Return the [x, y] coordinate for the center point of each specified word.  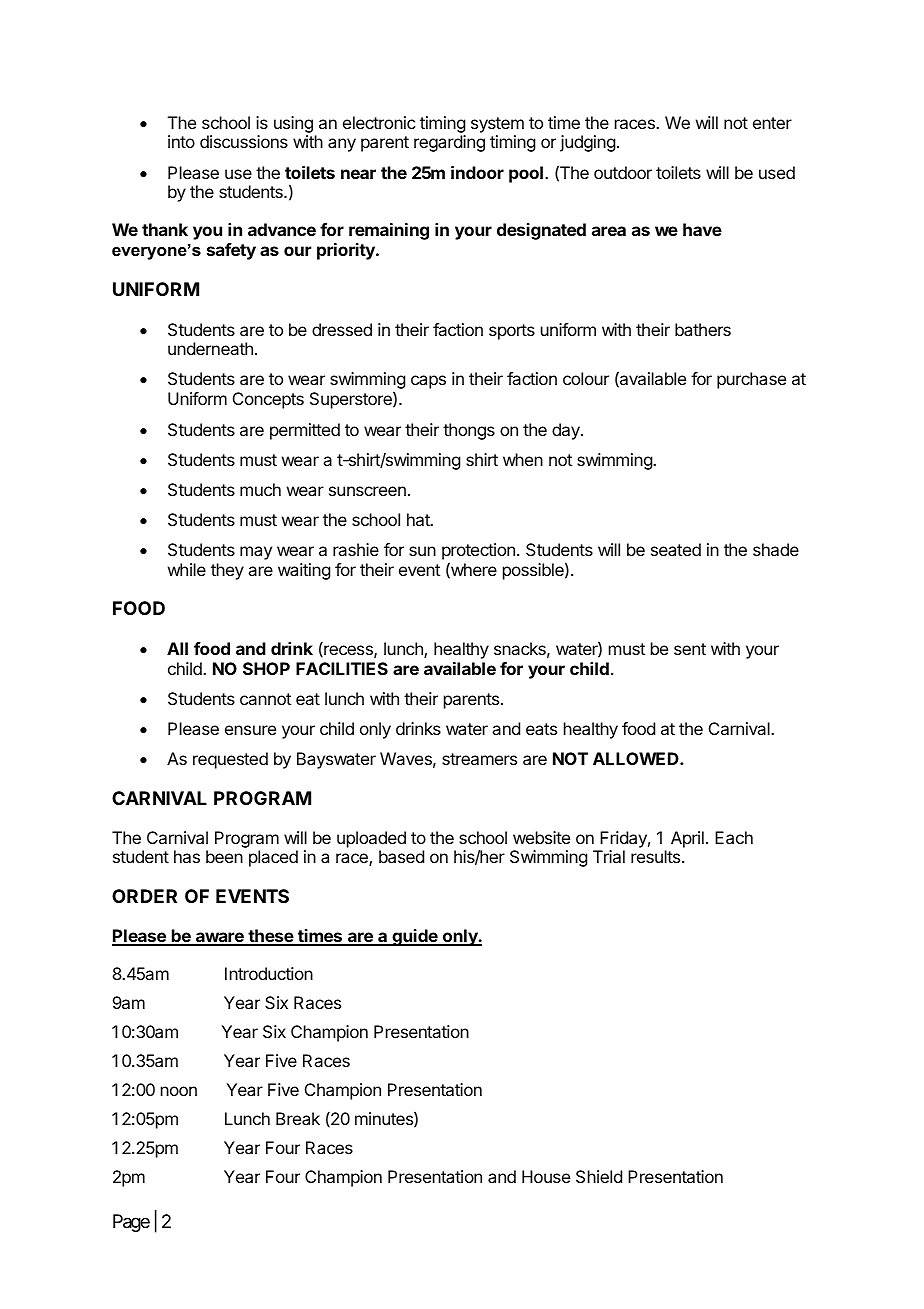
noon [179, 1091]
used [777, 172]
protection [478, 553]
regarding [449, 143]
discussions [244, 141]
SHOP [266, 668]
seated [676, 549]
